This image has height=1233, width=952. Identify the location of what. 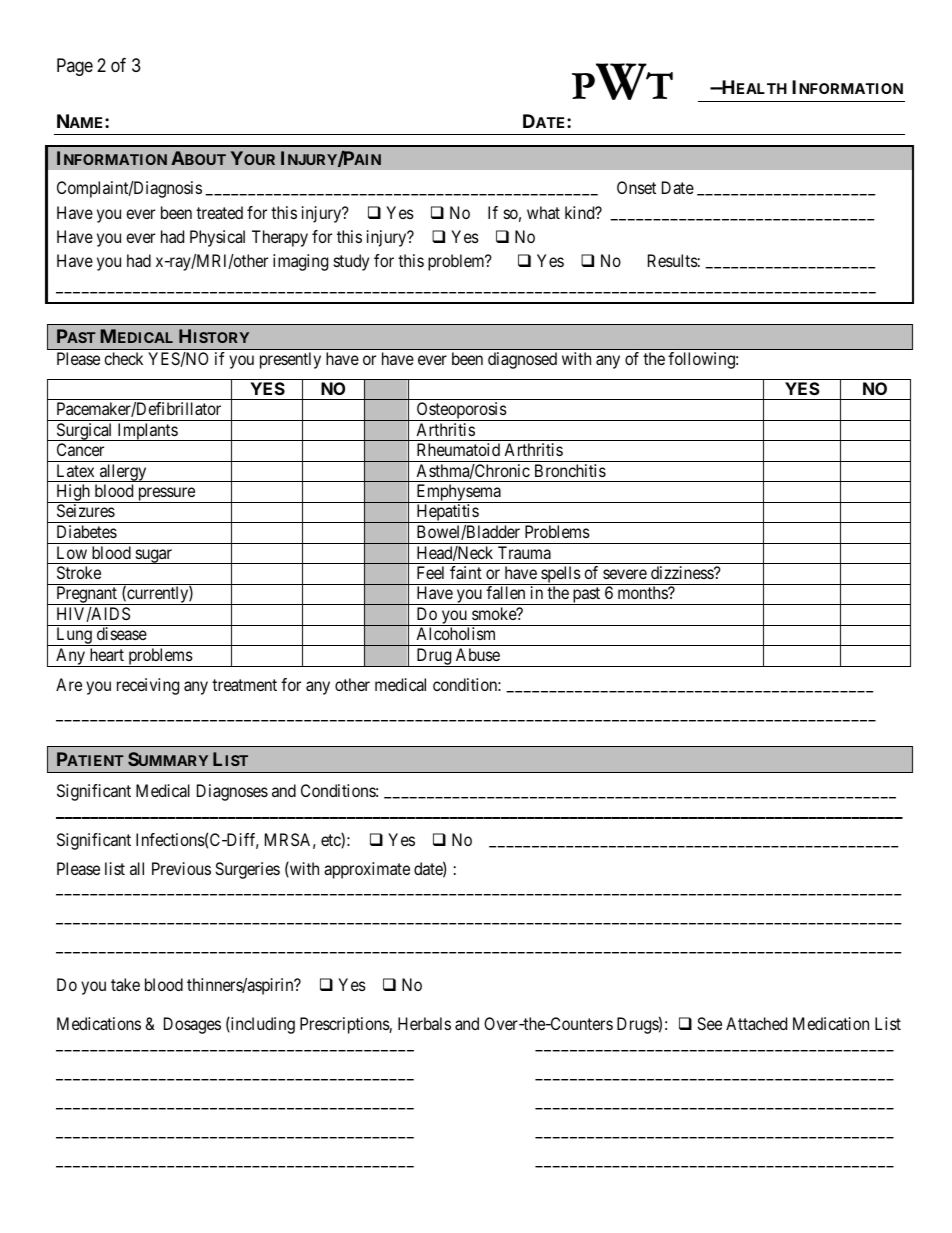
(543, 212).
